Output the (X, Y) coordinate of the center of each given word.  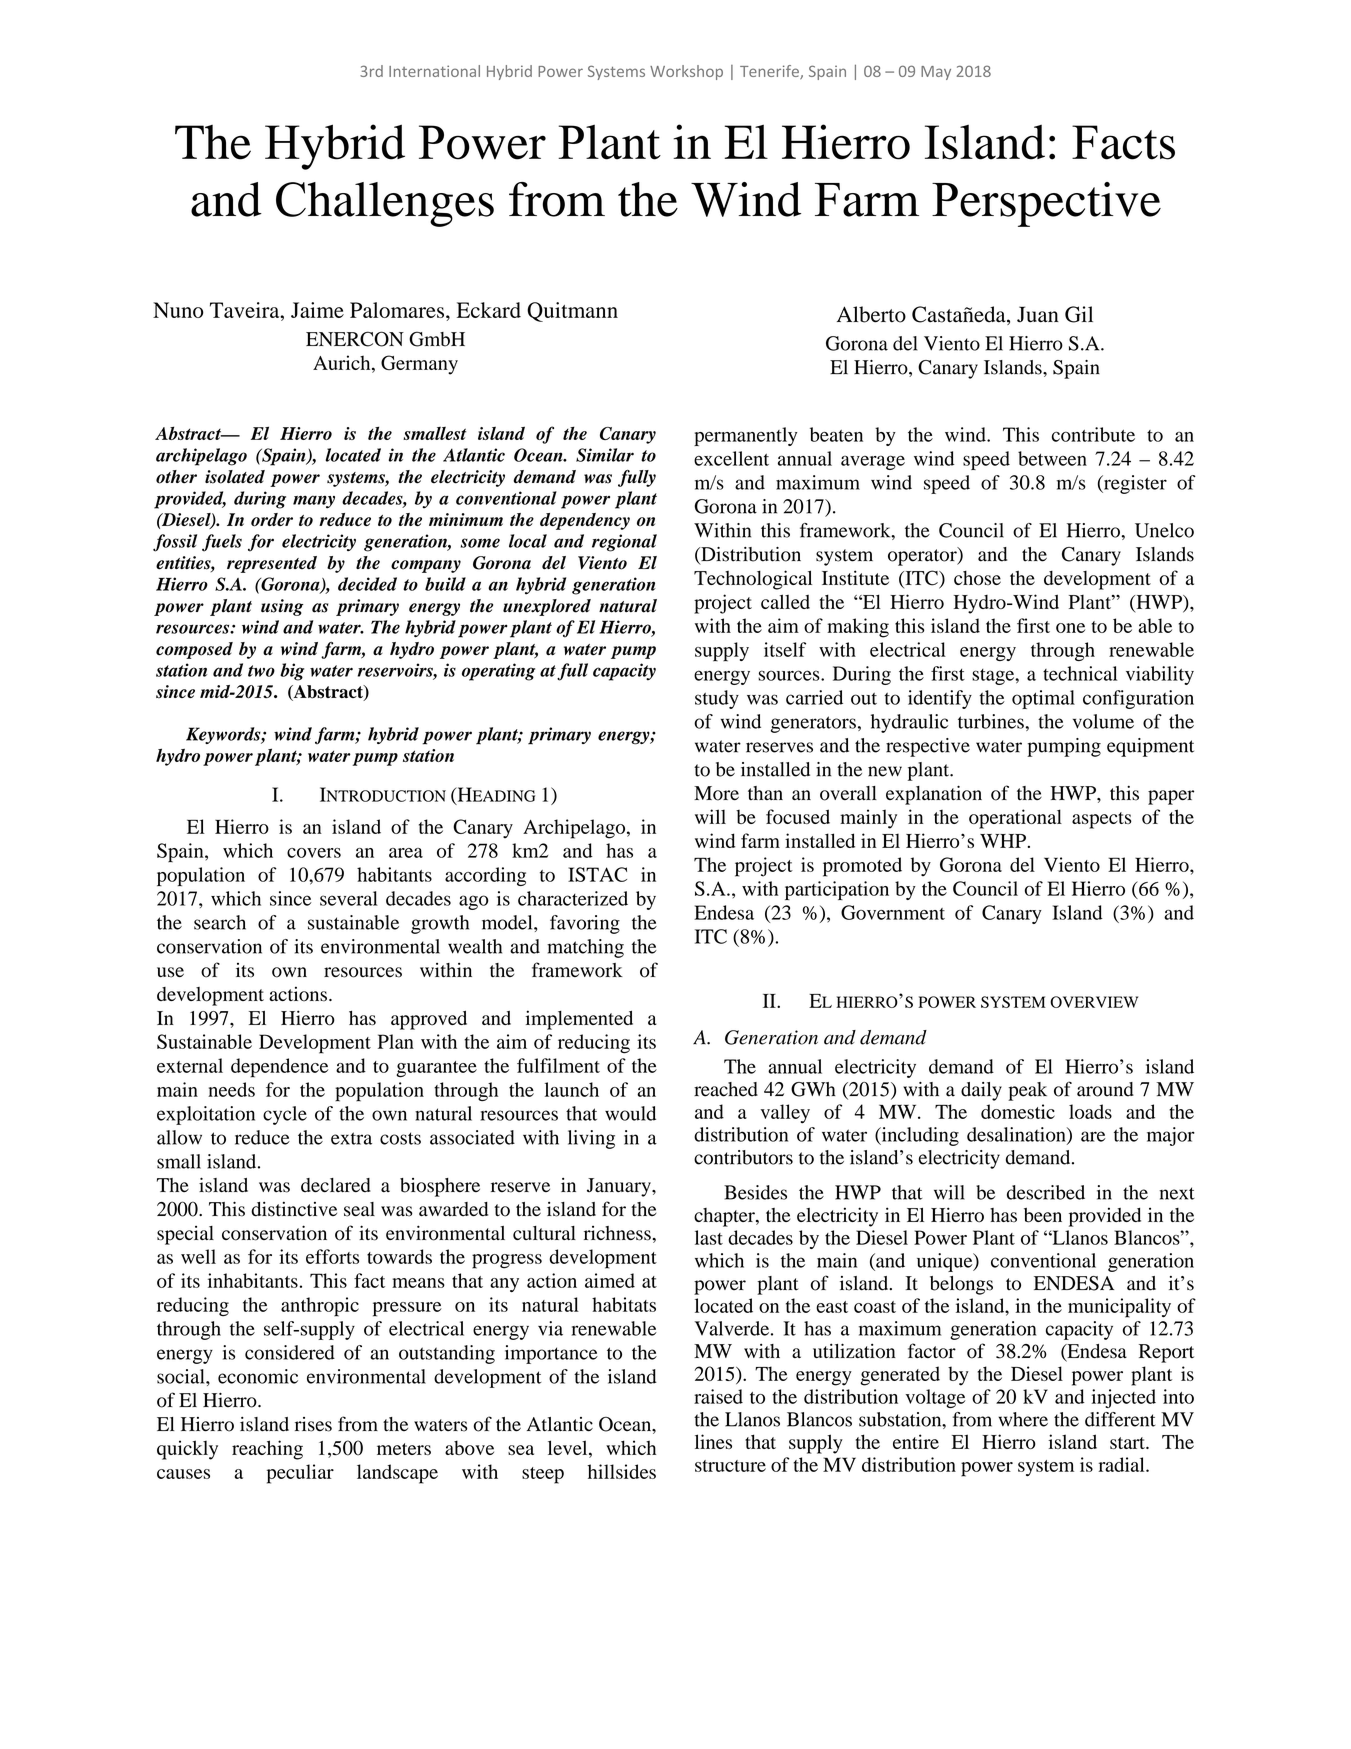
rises (313, 1424)
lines (713, 1441)
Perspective (1046, 204)
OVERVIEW (1094, 1002)
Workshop (686, 72)
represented (272, 564)
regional (624, 543)
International (434, 71)
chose (977, 578)
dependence (279, 1068)
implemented (579, 1020)
